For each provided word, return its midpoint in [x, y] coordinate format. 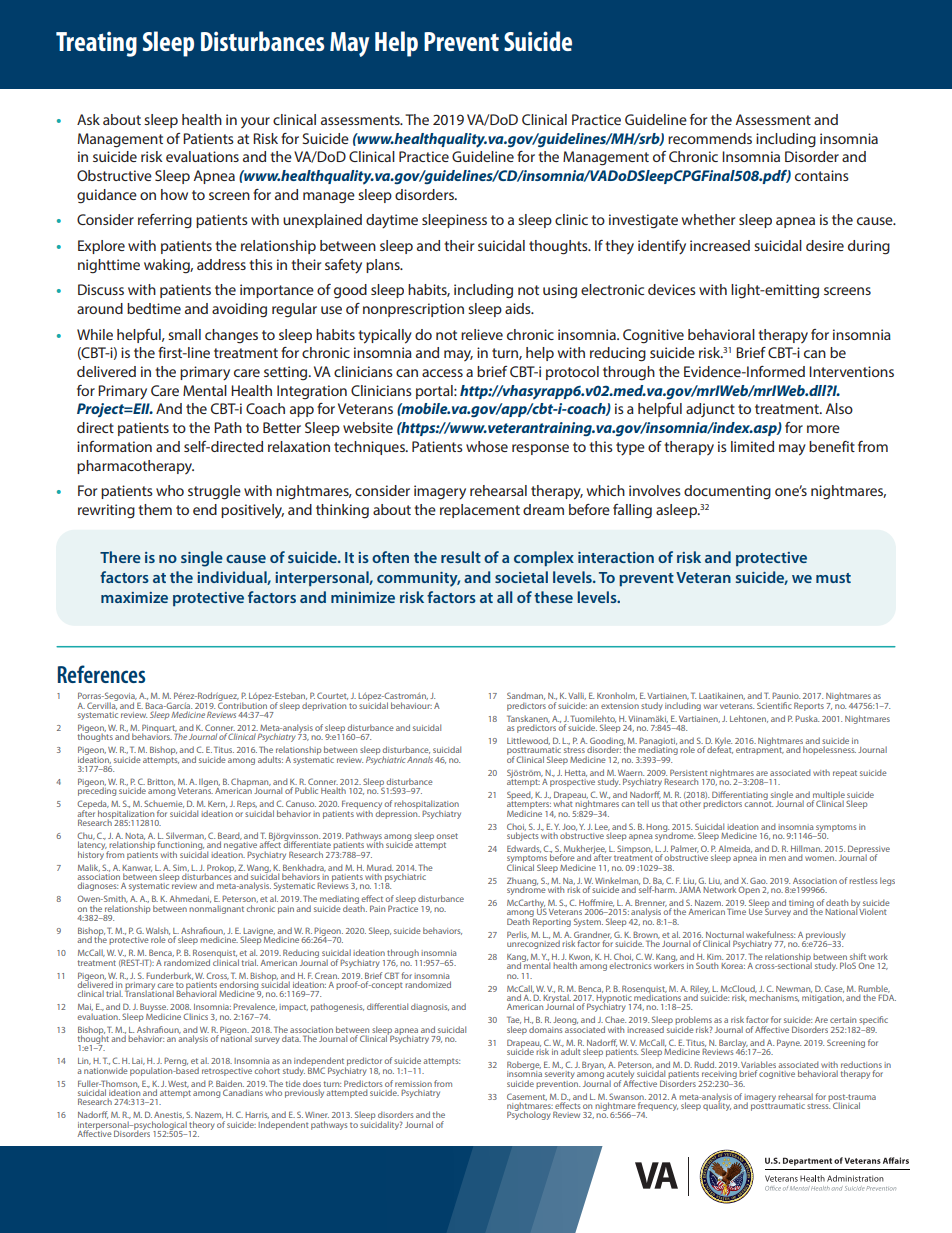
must [833, 578]
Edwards [524, 849]
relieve [482, 334]
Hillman [806, 850]
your [255, 122]
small [184, 334]
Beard [230, 837]
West [178, 1084]
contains [822, 175]
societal [521, 577]
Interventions [851, 371]
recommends [710, 138]
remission [413, 1084]
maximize [134, 597]
